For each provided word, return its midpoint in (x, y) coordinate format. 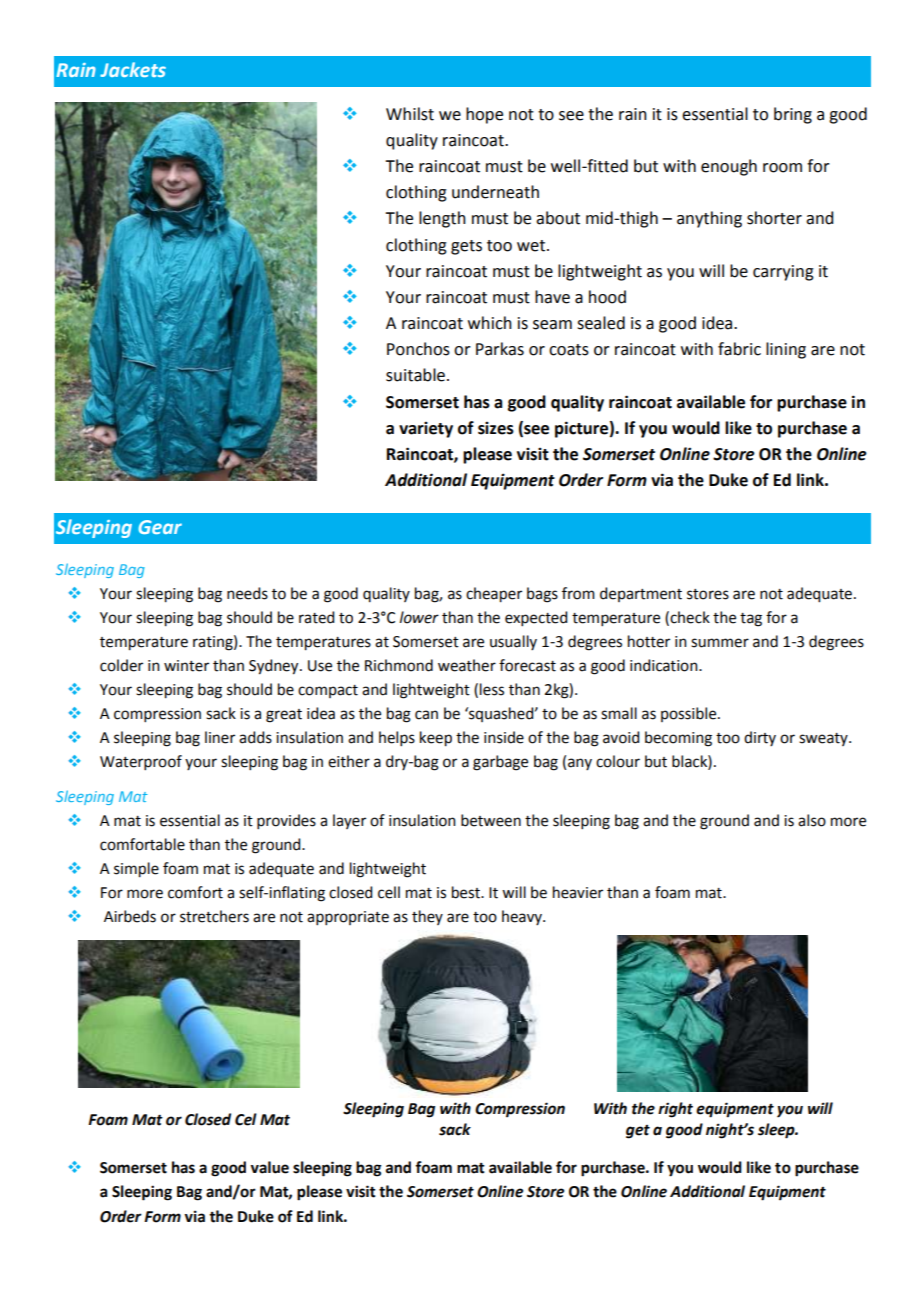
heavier (578, 892)
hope (484, 115)
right (675, 1110)
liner (220, 737)
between (491, 820)
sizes (496, 428)
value (269, 1167)
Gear (160, 527)
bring (793, 115)
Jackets (133, 69)
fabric (739, 349)
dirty (760, 738)
